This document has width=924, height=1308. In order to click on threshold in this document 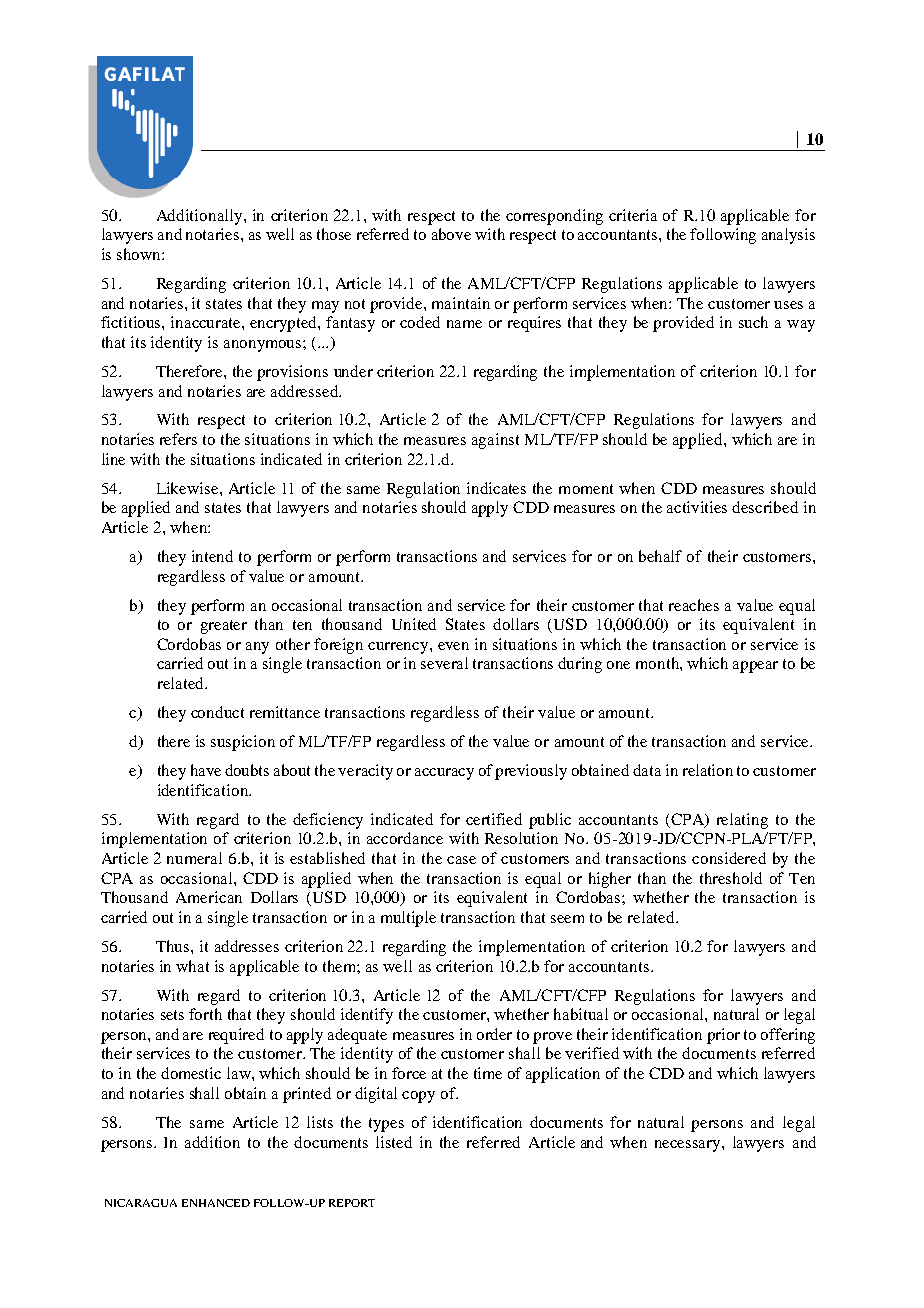, I will do `click(731, 878)`.
